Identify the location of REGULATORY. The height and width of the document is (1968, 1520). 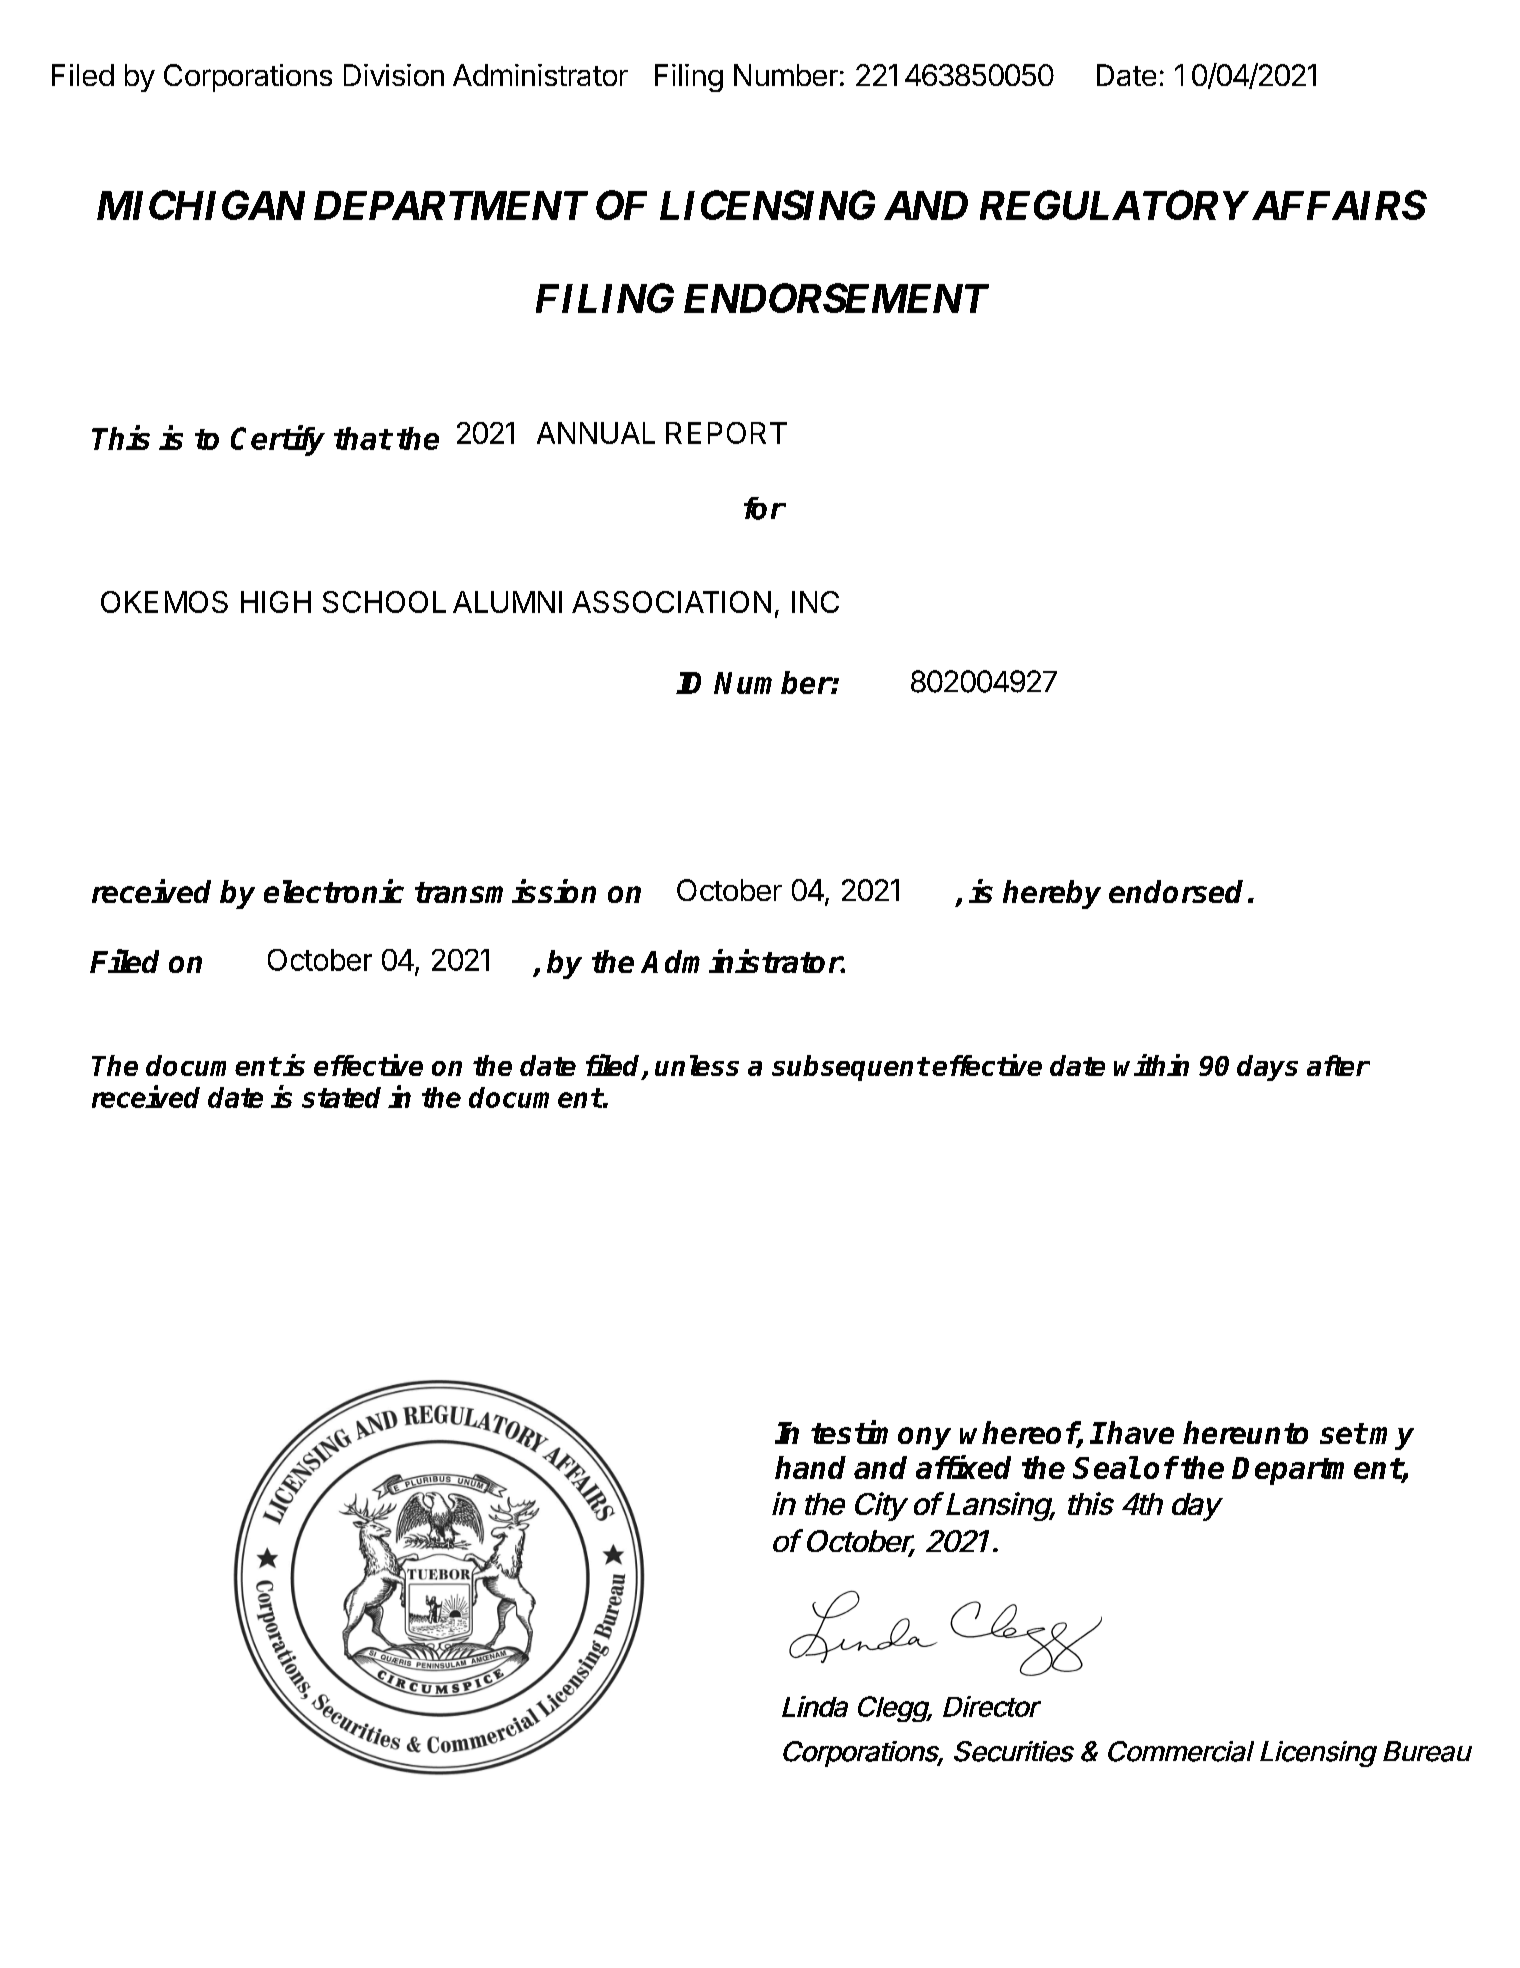
(1113, 205).
